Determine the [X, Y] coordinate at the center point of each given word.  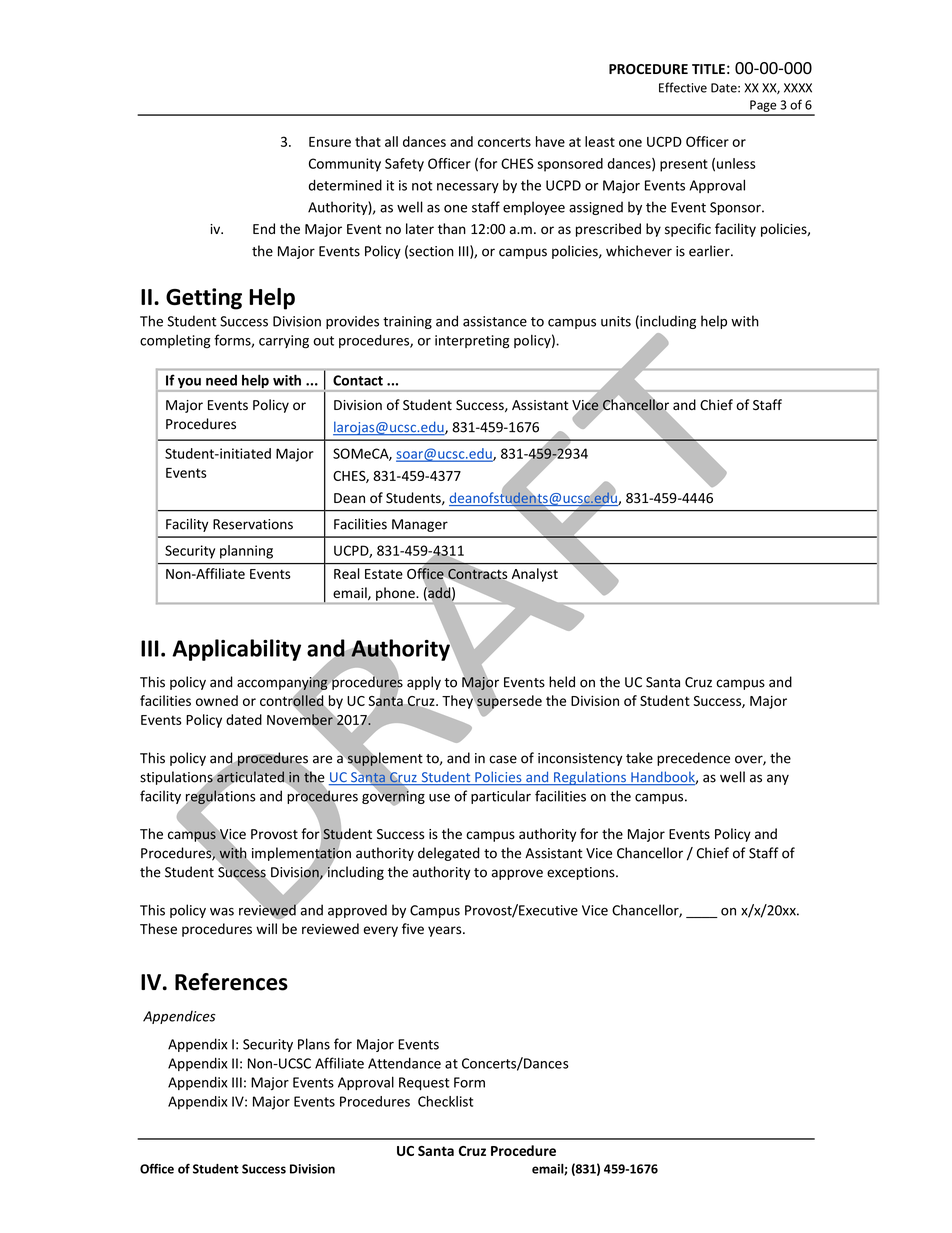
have [550, 141]
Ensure [330, 142]
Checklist [445, 1101]
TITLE [708, 69]
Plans [314, 1044]
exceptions [582, 873]
